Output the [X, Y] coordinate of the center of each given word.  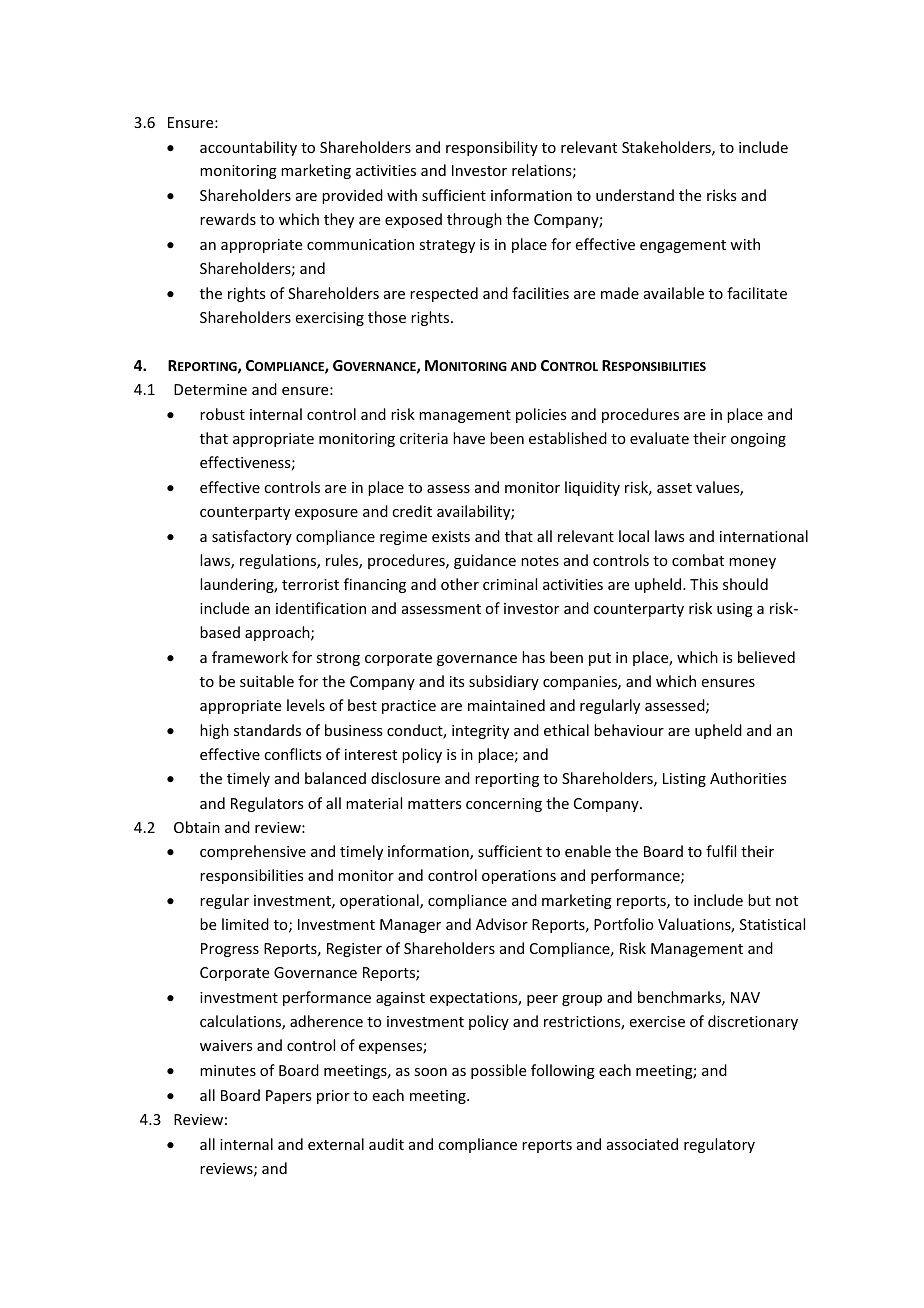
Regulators [267, 804]
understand [635, 195]
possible [498, 1071]
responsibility [492, 148]
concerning [504, 805]
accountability [248, 148]
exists [451, 536]
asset [674, 488]
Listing [684, 780]
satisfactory [252, 537]
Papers [288, 1097]
